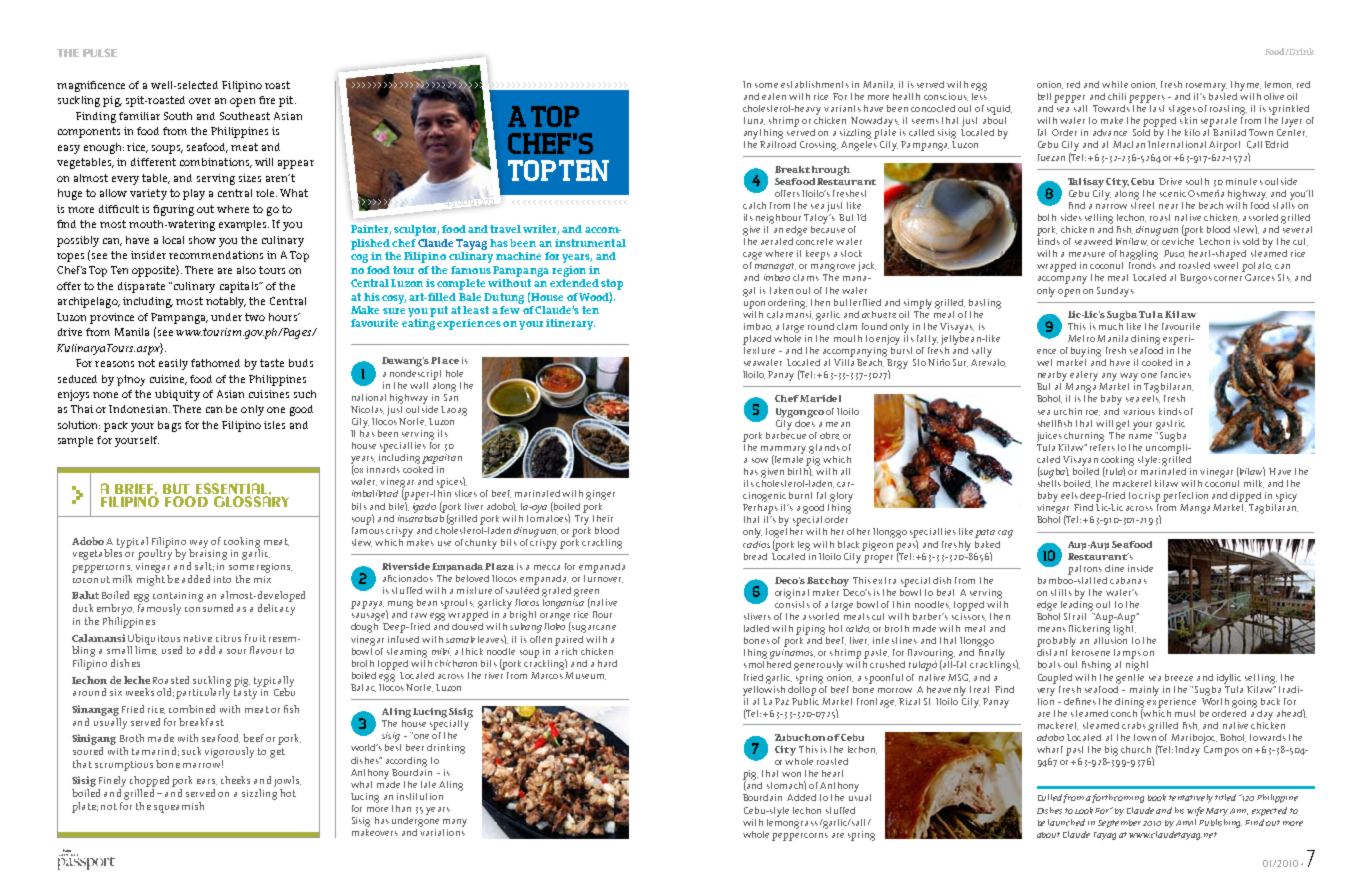 This image has height=895, width=1372. Describe the element at coordinates (179, 807) in the image. I see `squeamish` at that location.
